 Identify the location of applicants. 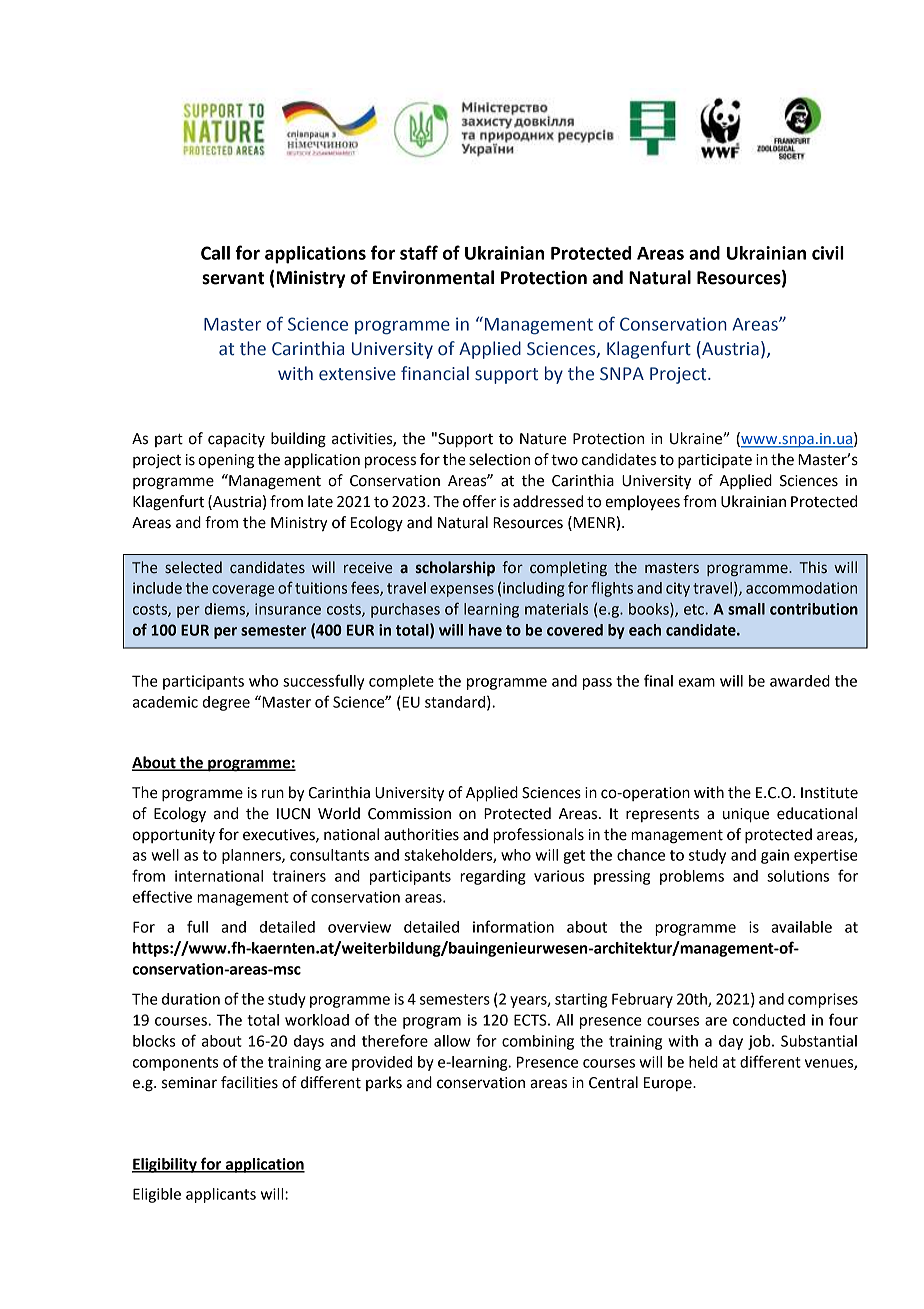
(221, 1195).
